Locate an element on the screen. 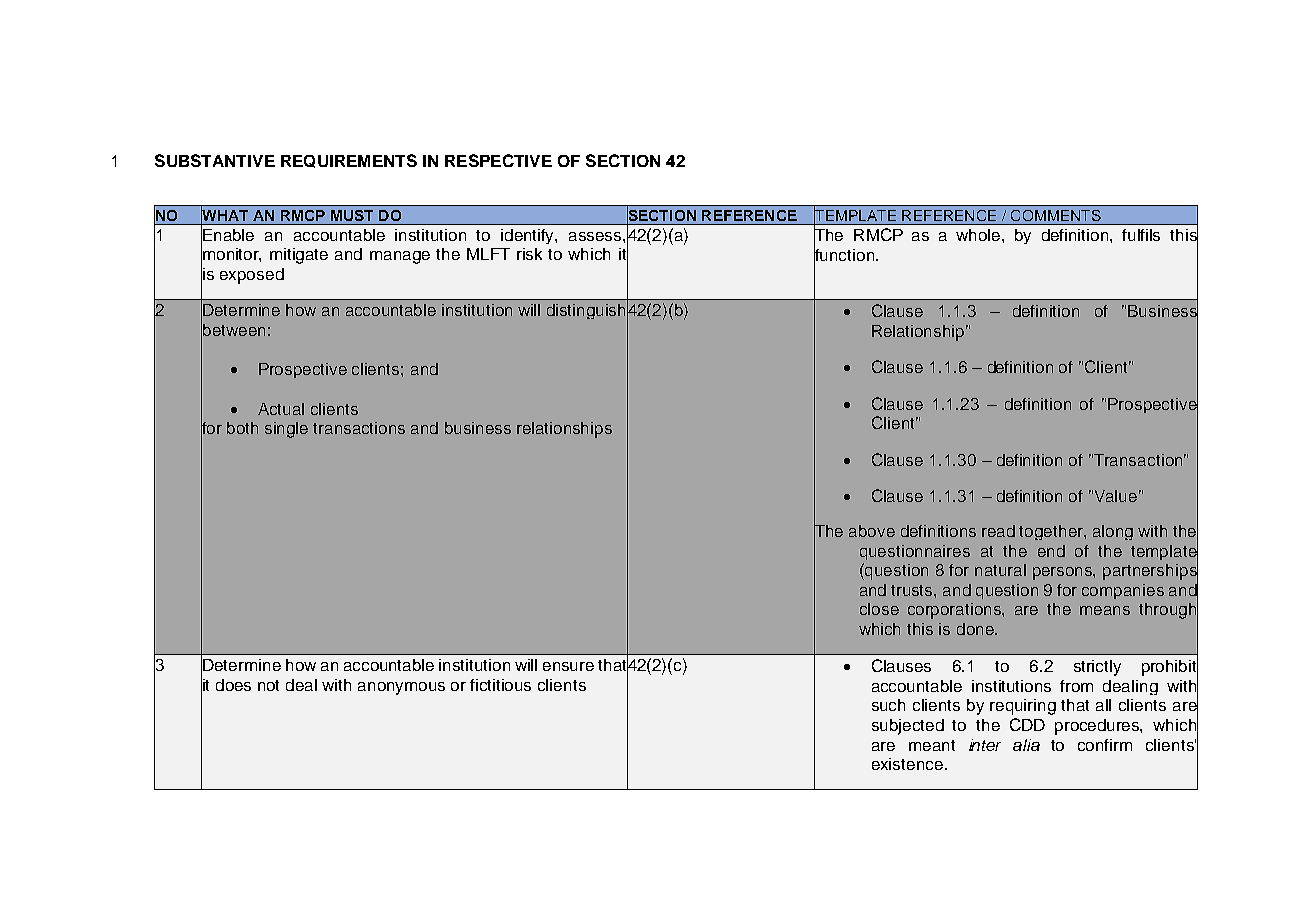 The image size is (1308, 924). anonymous is located at coordinates (401, 688).
